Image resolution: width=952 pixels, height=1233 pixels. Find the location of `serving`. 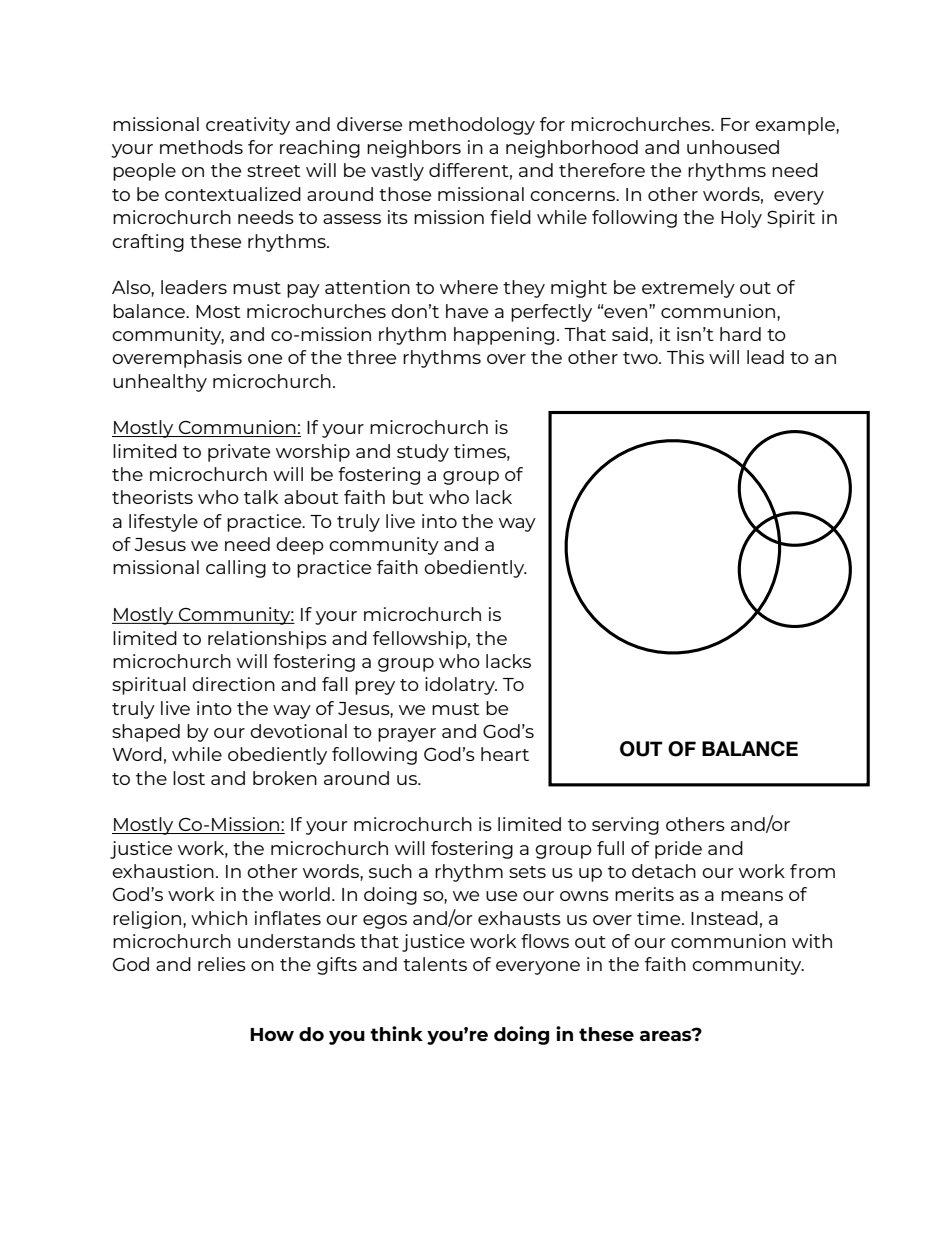

serving is located at coordinates (625, 826).
